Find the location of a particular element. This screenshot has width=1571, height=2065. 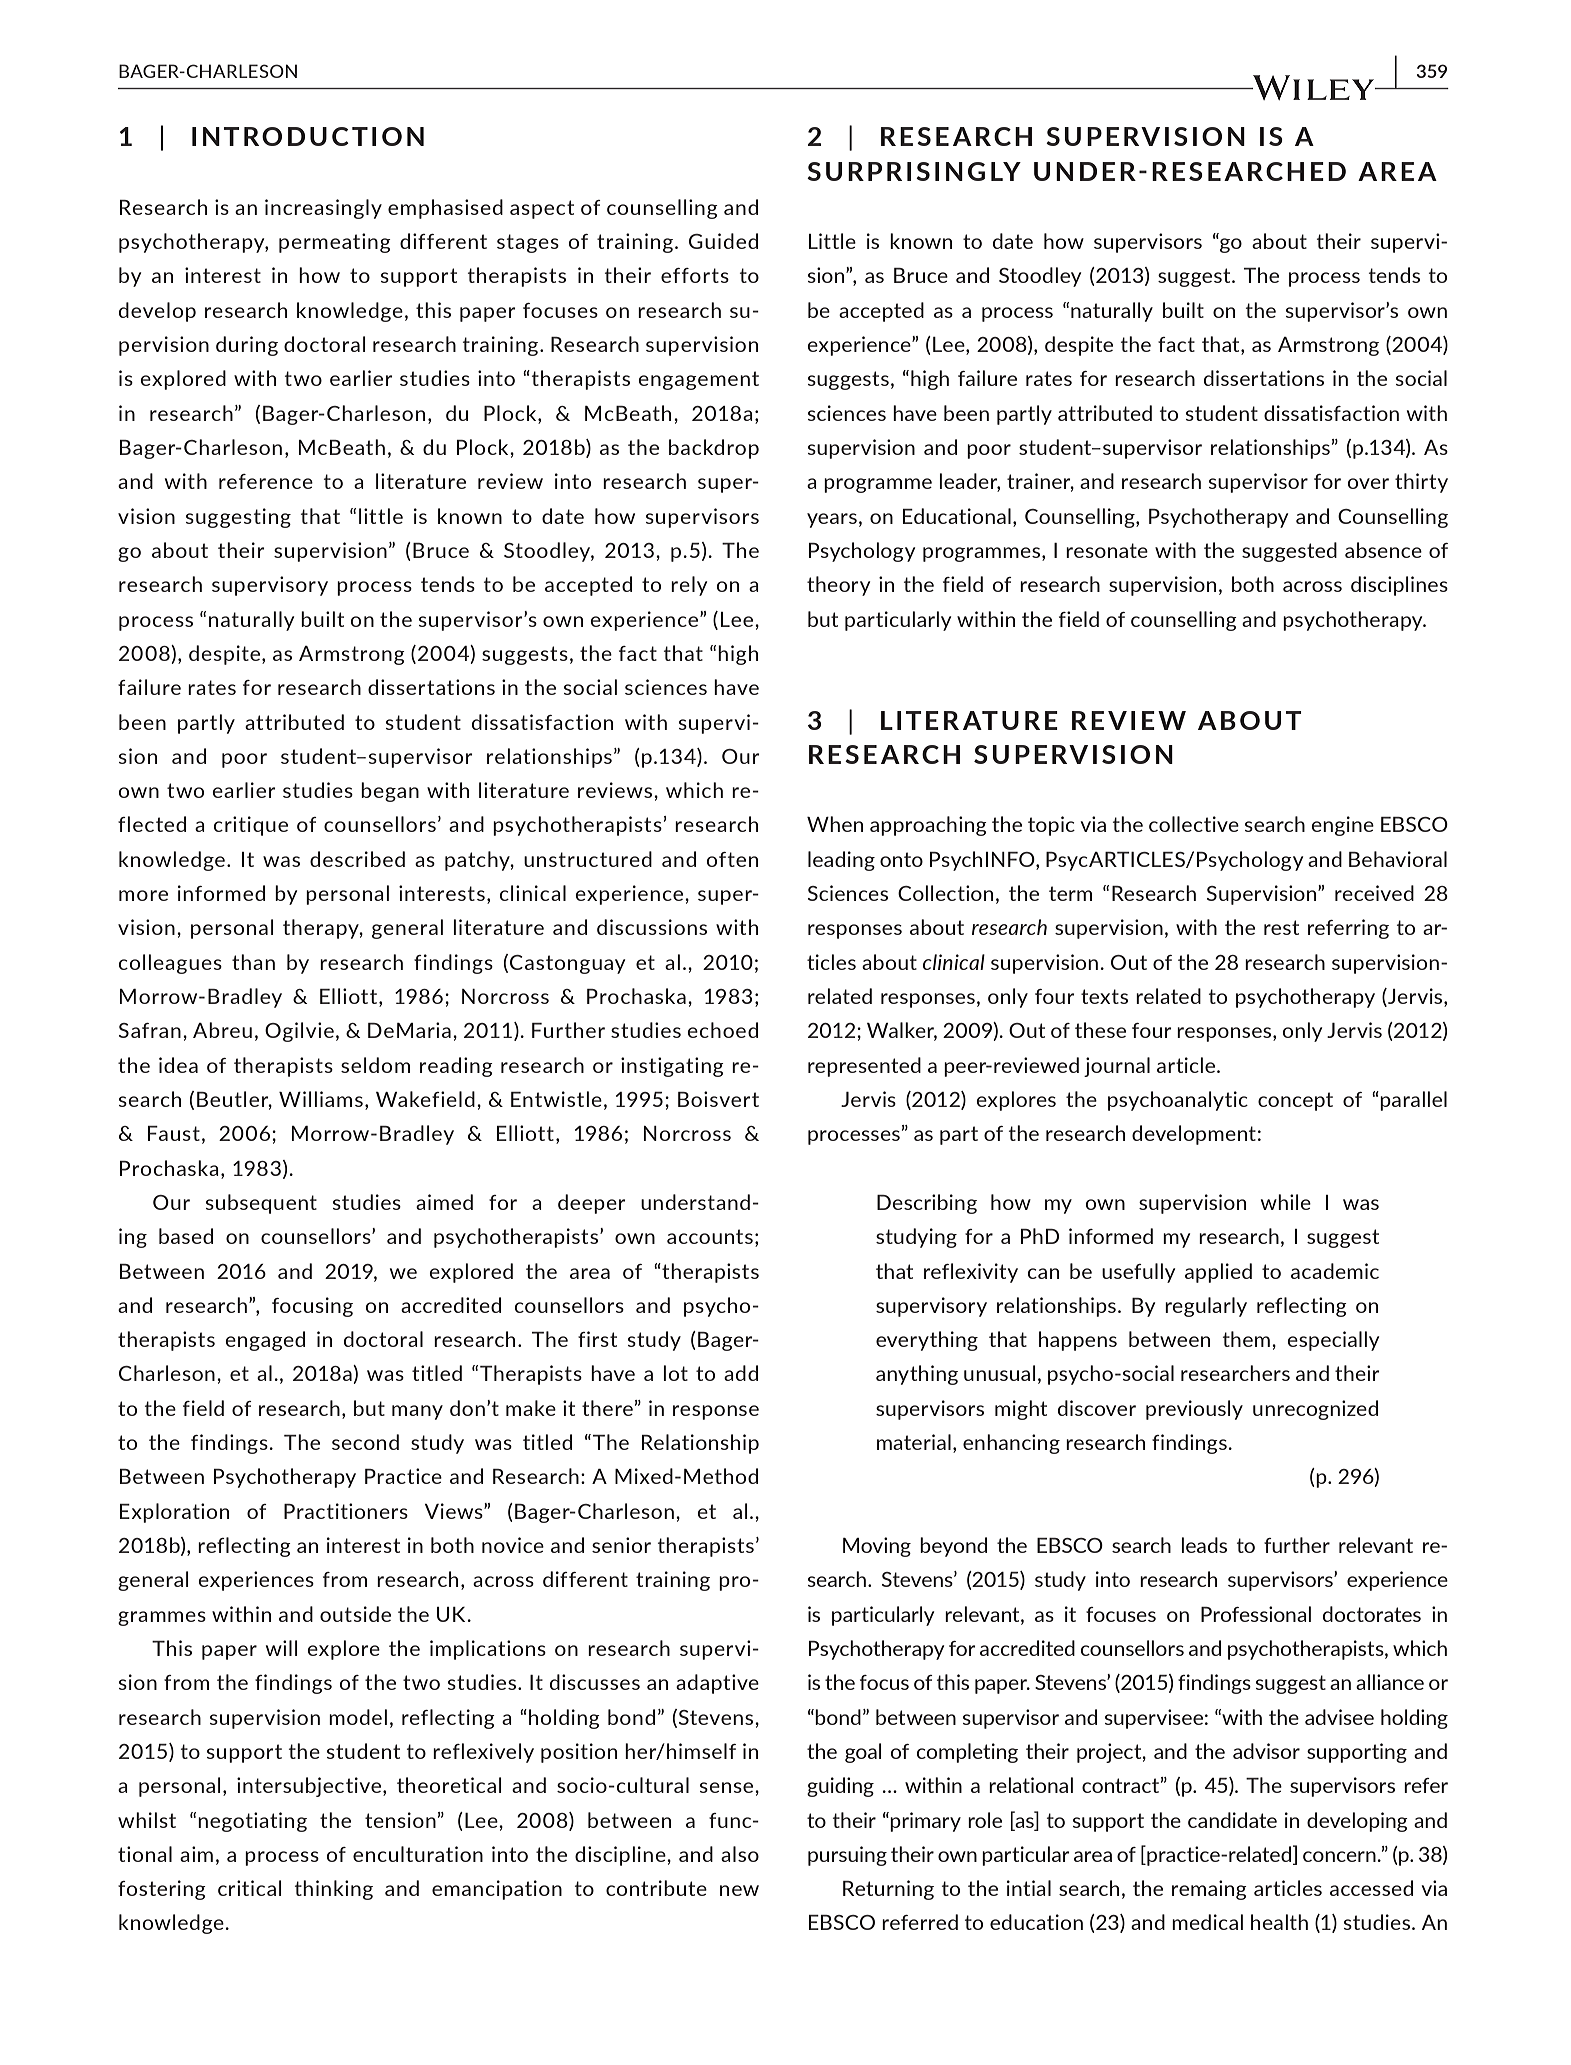

absence is located at coordinates (1383, 550).
